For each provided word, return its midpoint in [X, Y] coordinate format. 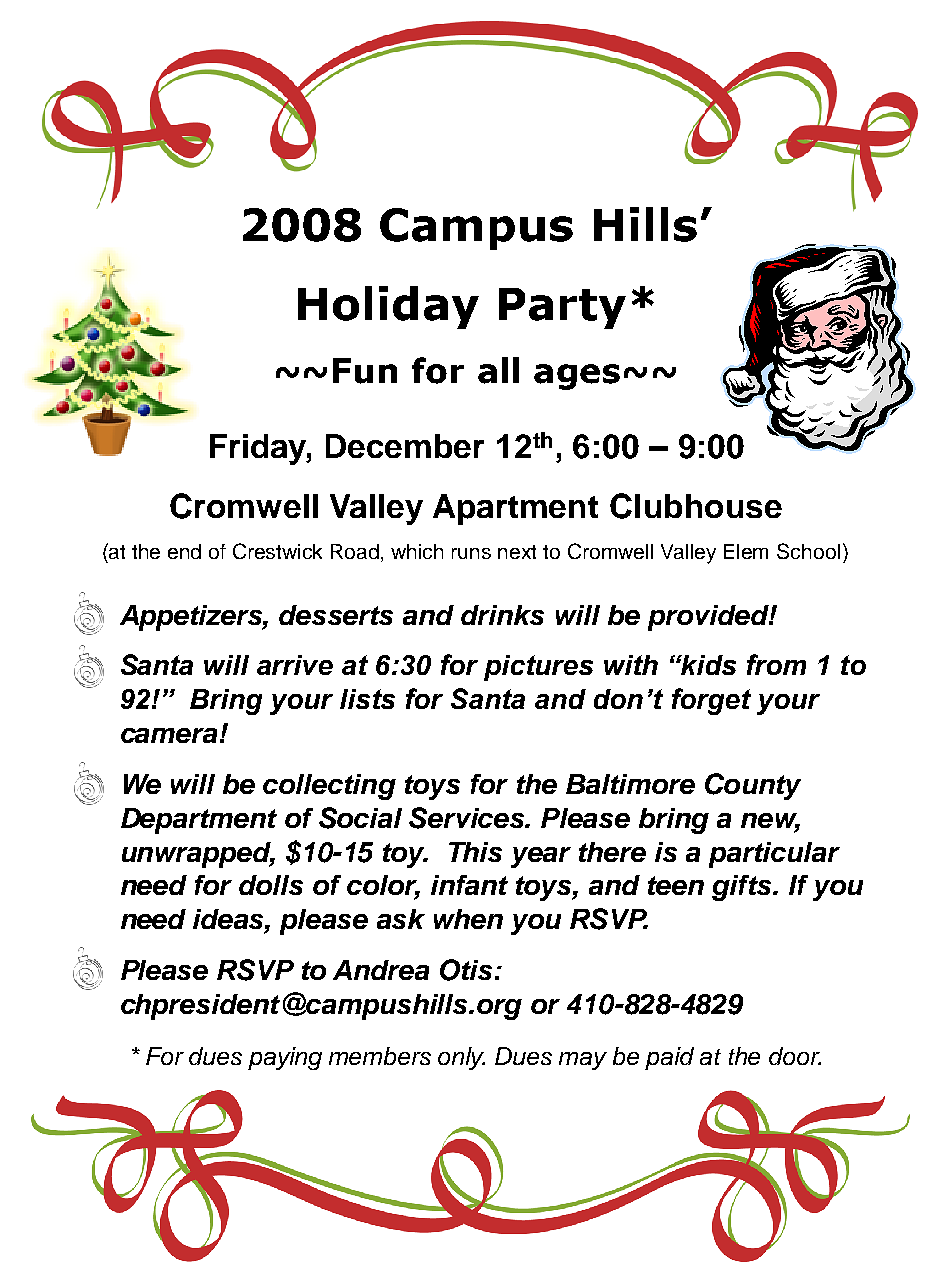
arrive [295, 665]
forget [711, 701]
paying [285, 1058]
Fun [365, 371]
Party [562, 308]
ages [577, 377]
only [461, 1058]
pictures [538, 668]
